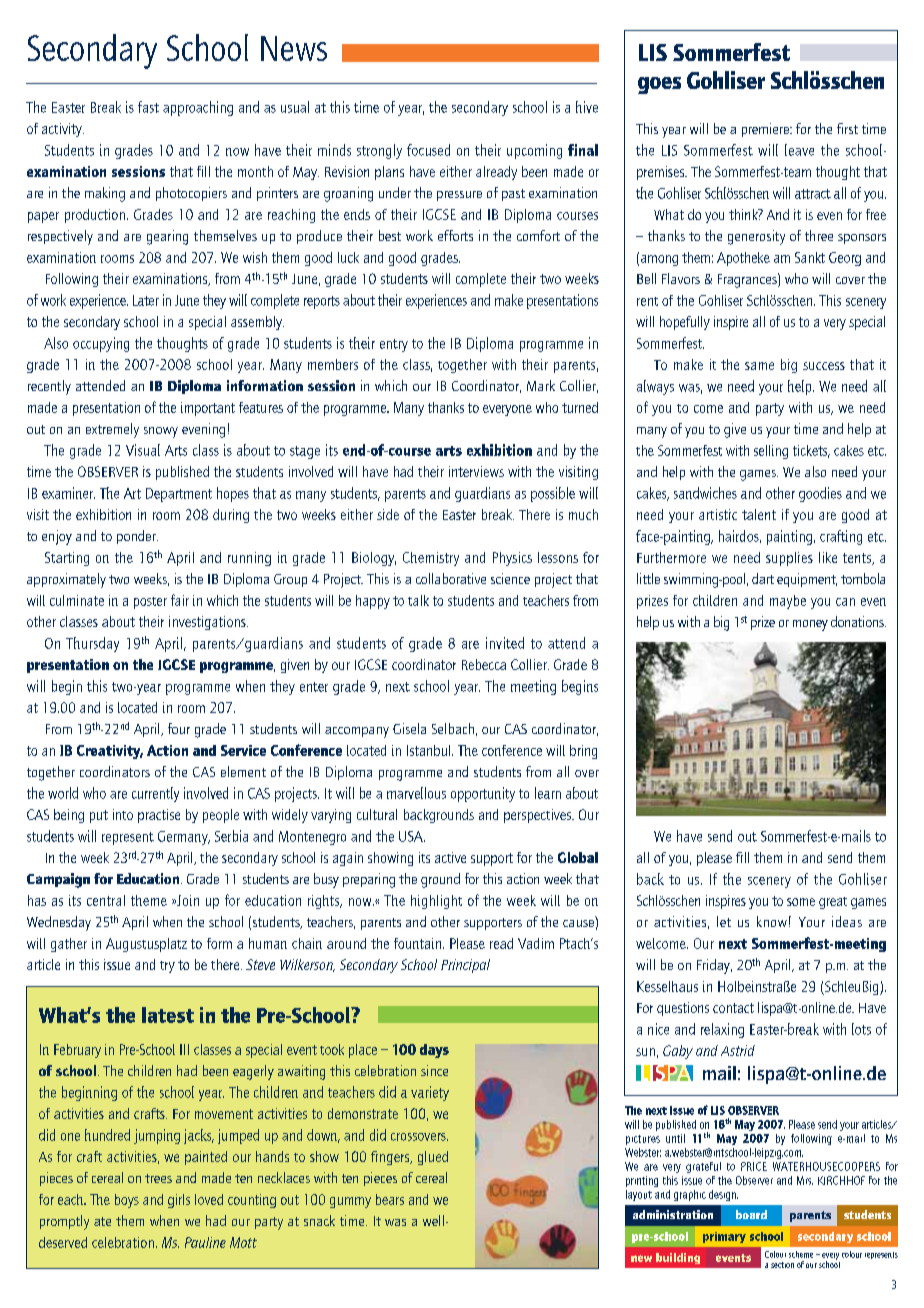  Describe the element at coordinates (484, 664) in the screenshot. I see `Rebecca` at that location.
